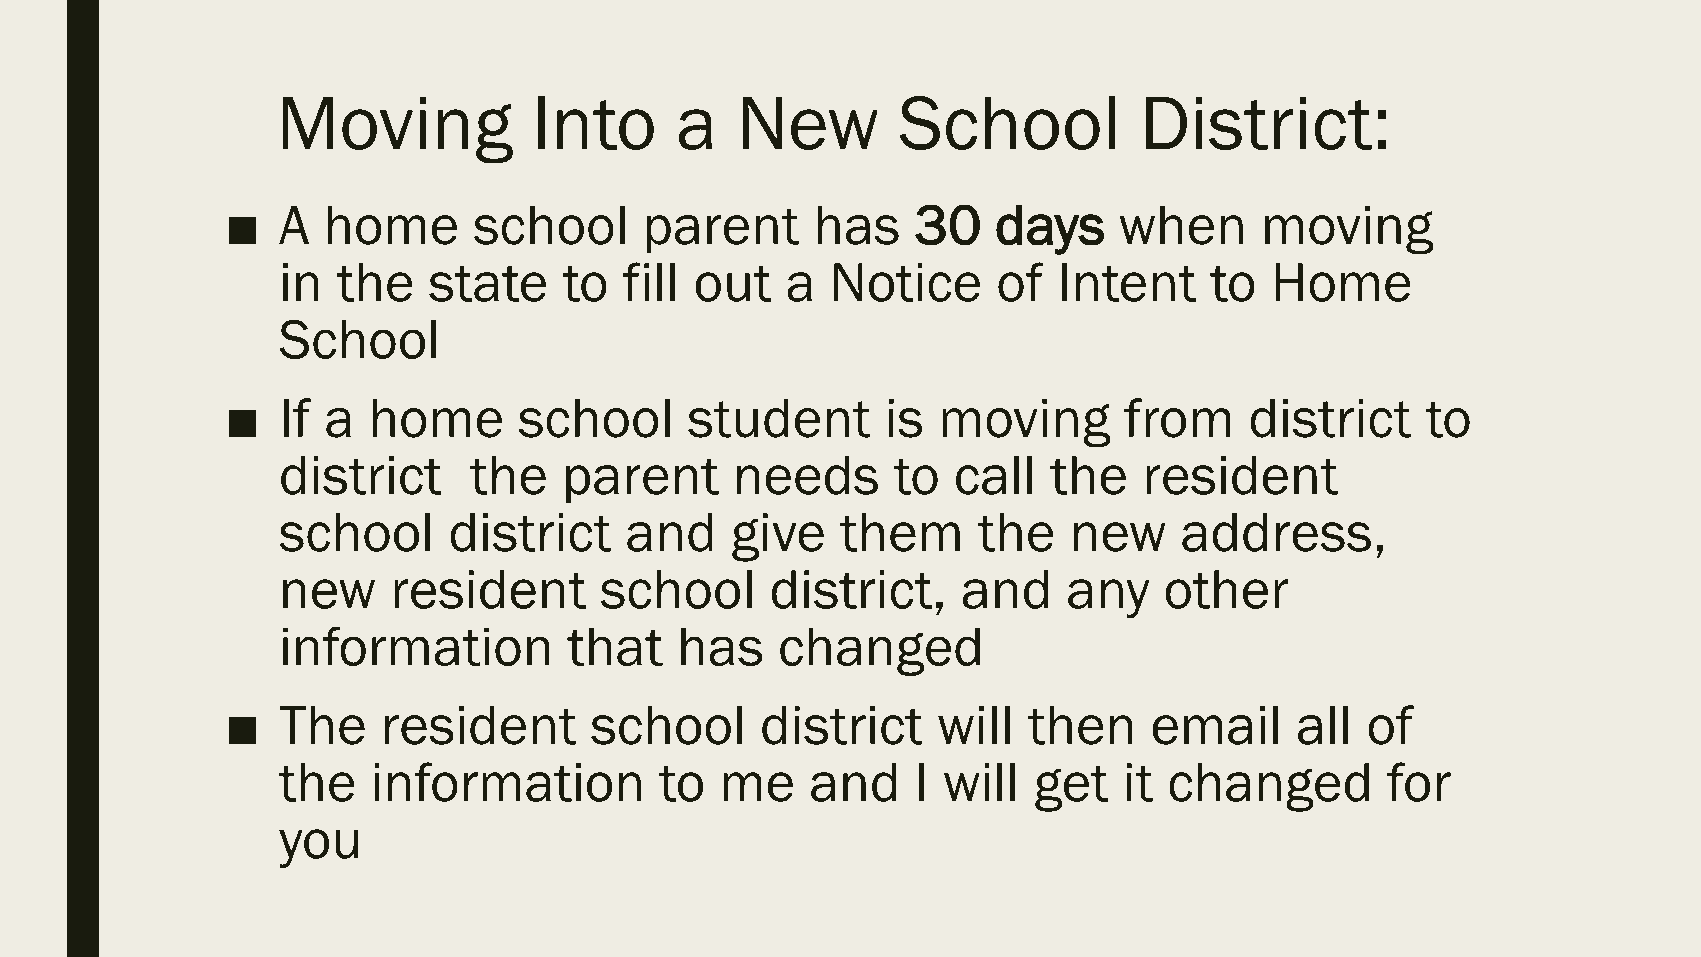 The height and width of the image is (957, 1701). Describe the element at coordinates (778, 537) in the image. I see `give` at that location.
